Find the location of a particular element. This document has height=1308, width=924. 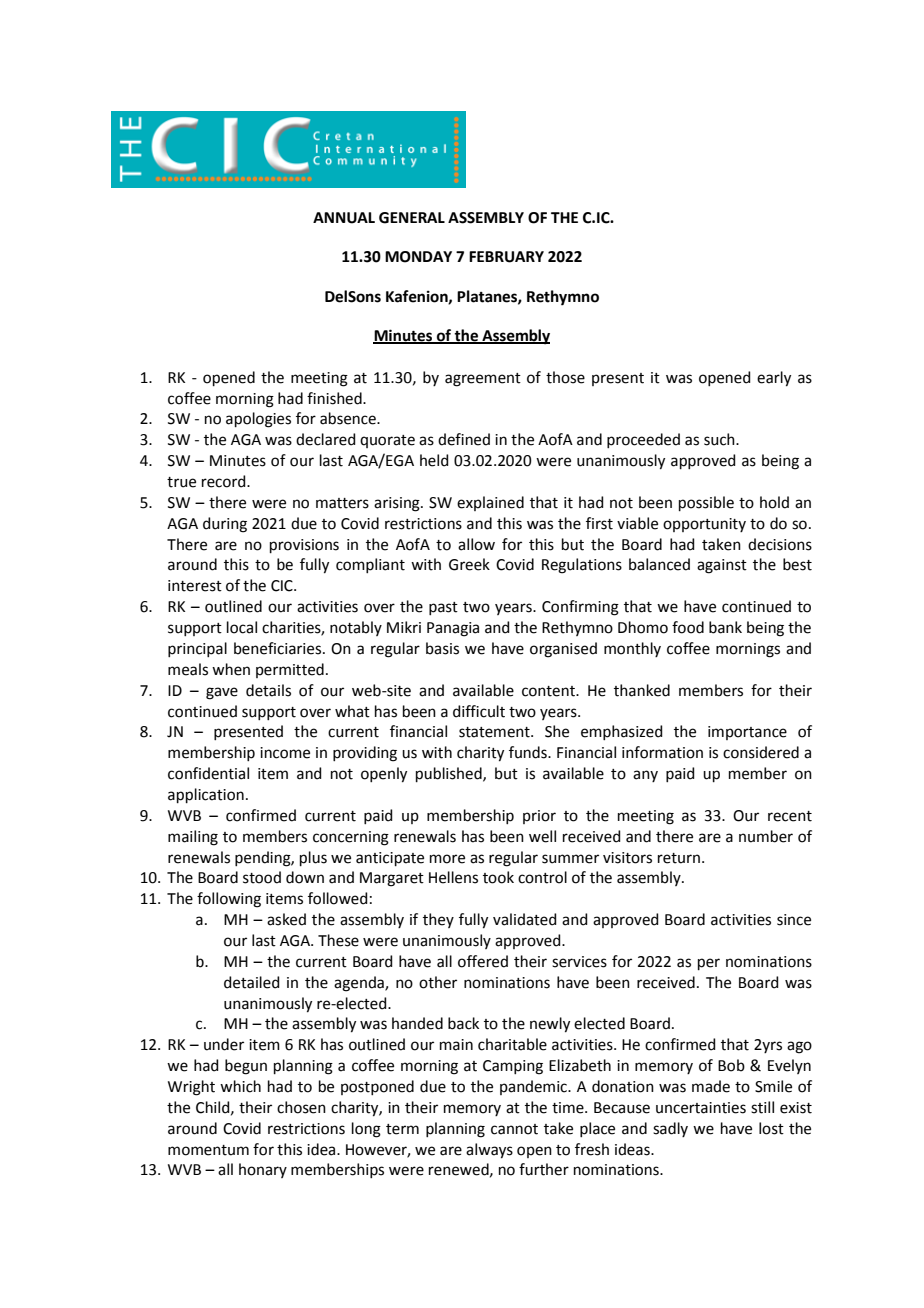

details is located at coordinates (268, 690).
